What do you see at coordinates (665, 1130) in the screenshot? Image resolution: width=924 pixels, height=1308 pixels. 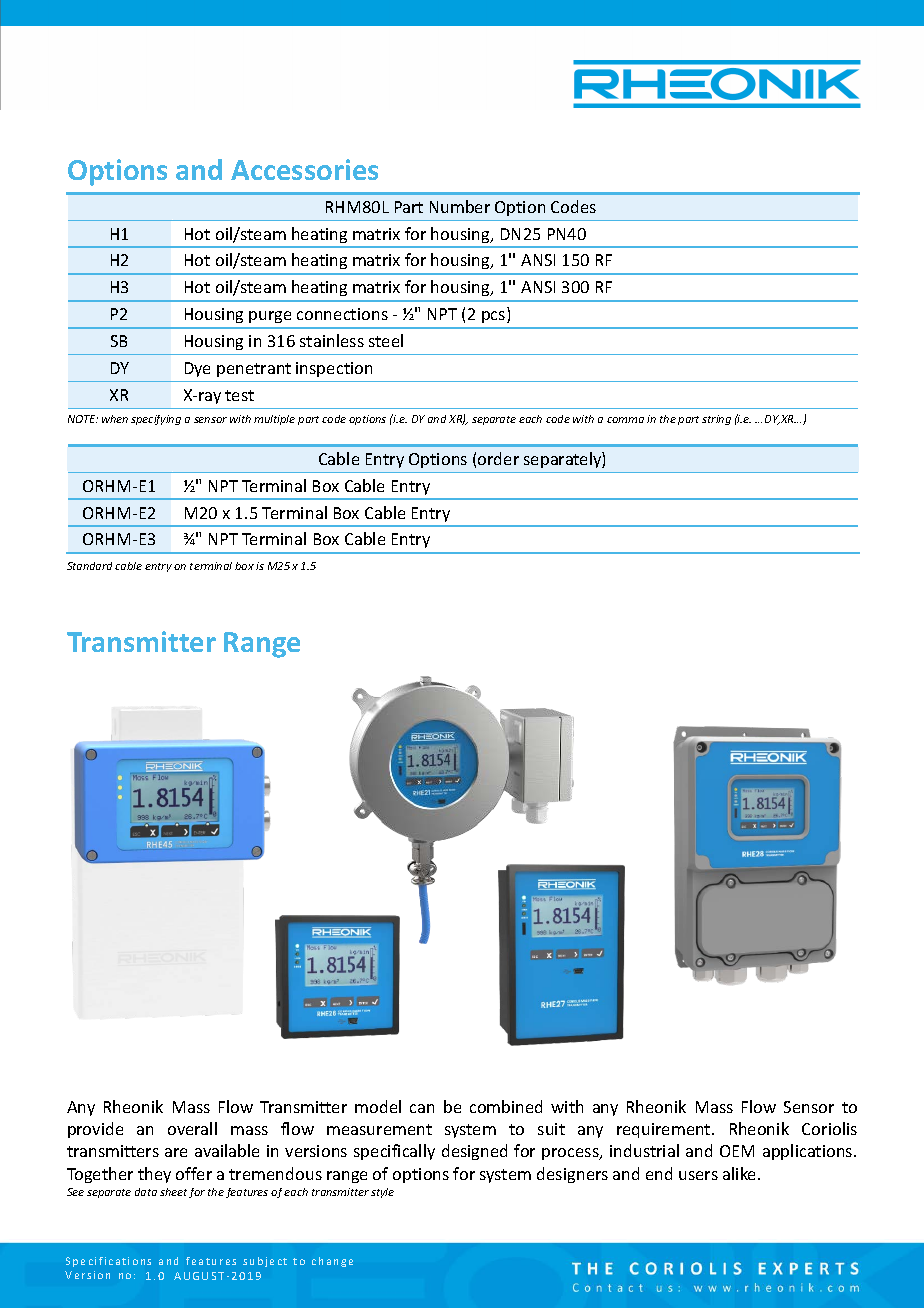 I see `requirement` at bounding box center [665, 1130].
